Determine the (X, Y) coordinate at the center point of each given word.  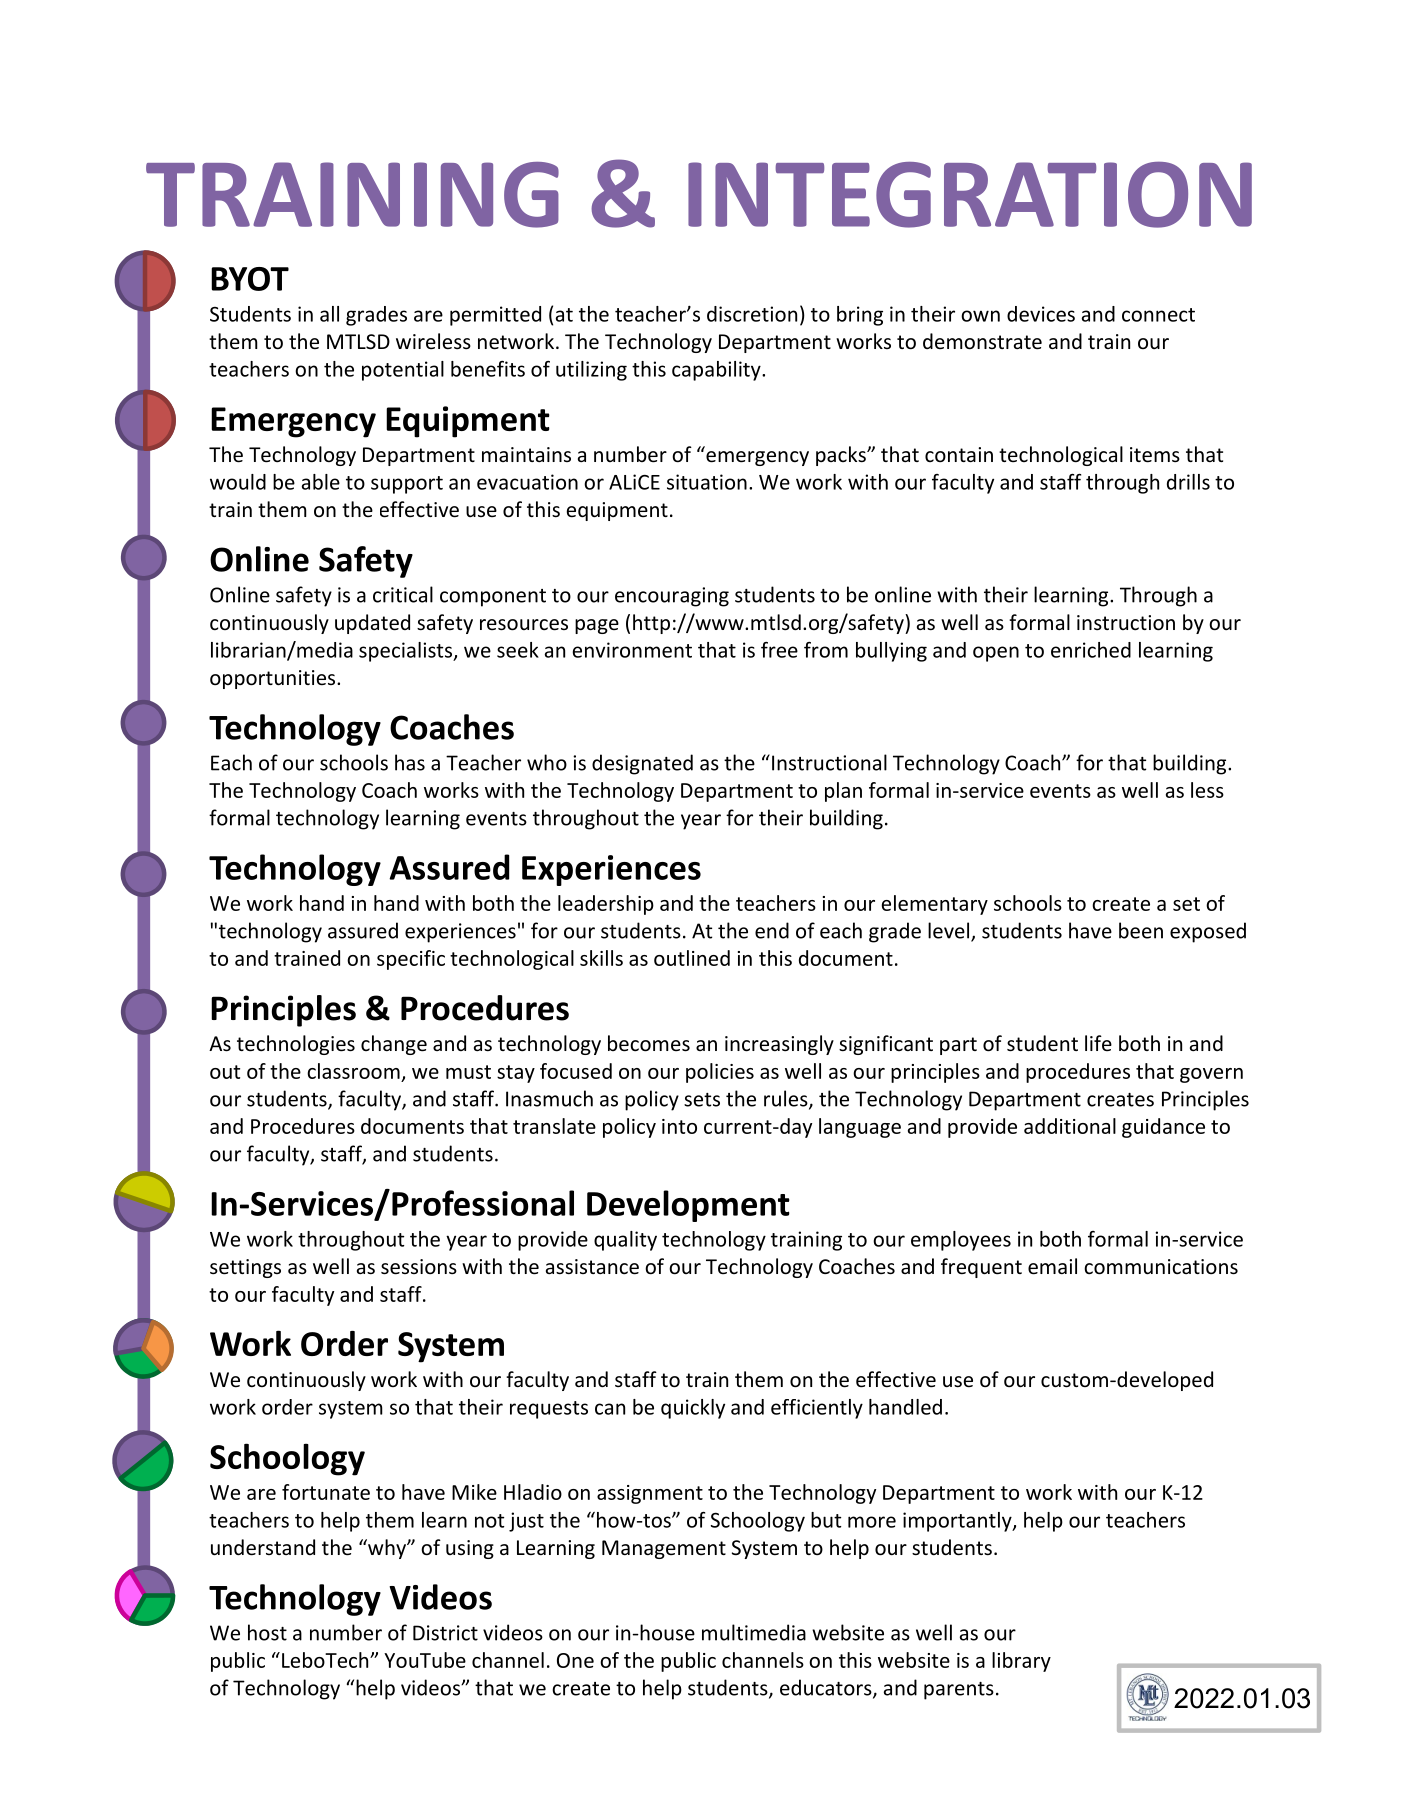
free (779, 650)
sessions (419, 1267)
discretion (752, 314)
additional (1070, 1126)
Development (688, 1206)
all (329, 314)
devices (1041, 314)
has (410, 762)
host (267, 1632)
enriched (1091, 650)
